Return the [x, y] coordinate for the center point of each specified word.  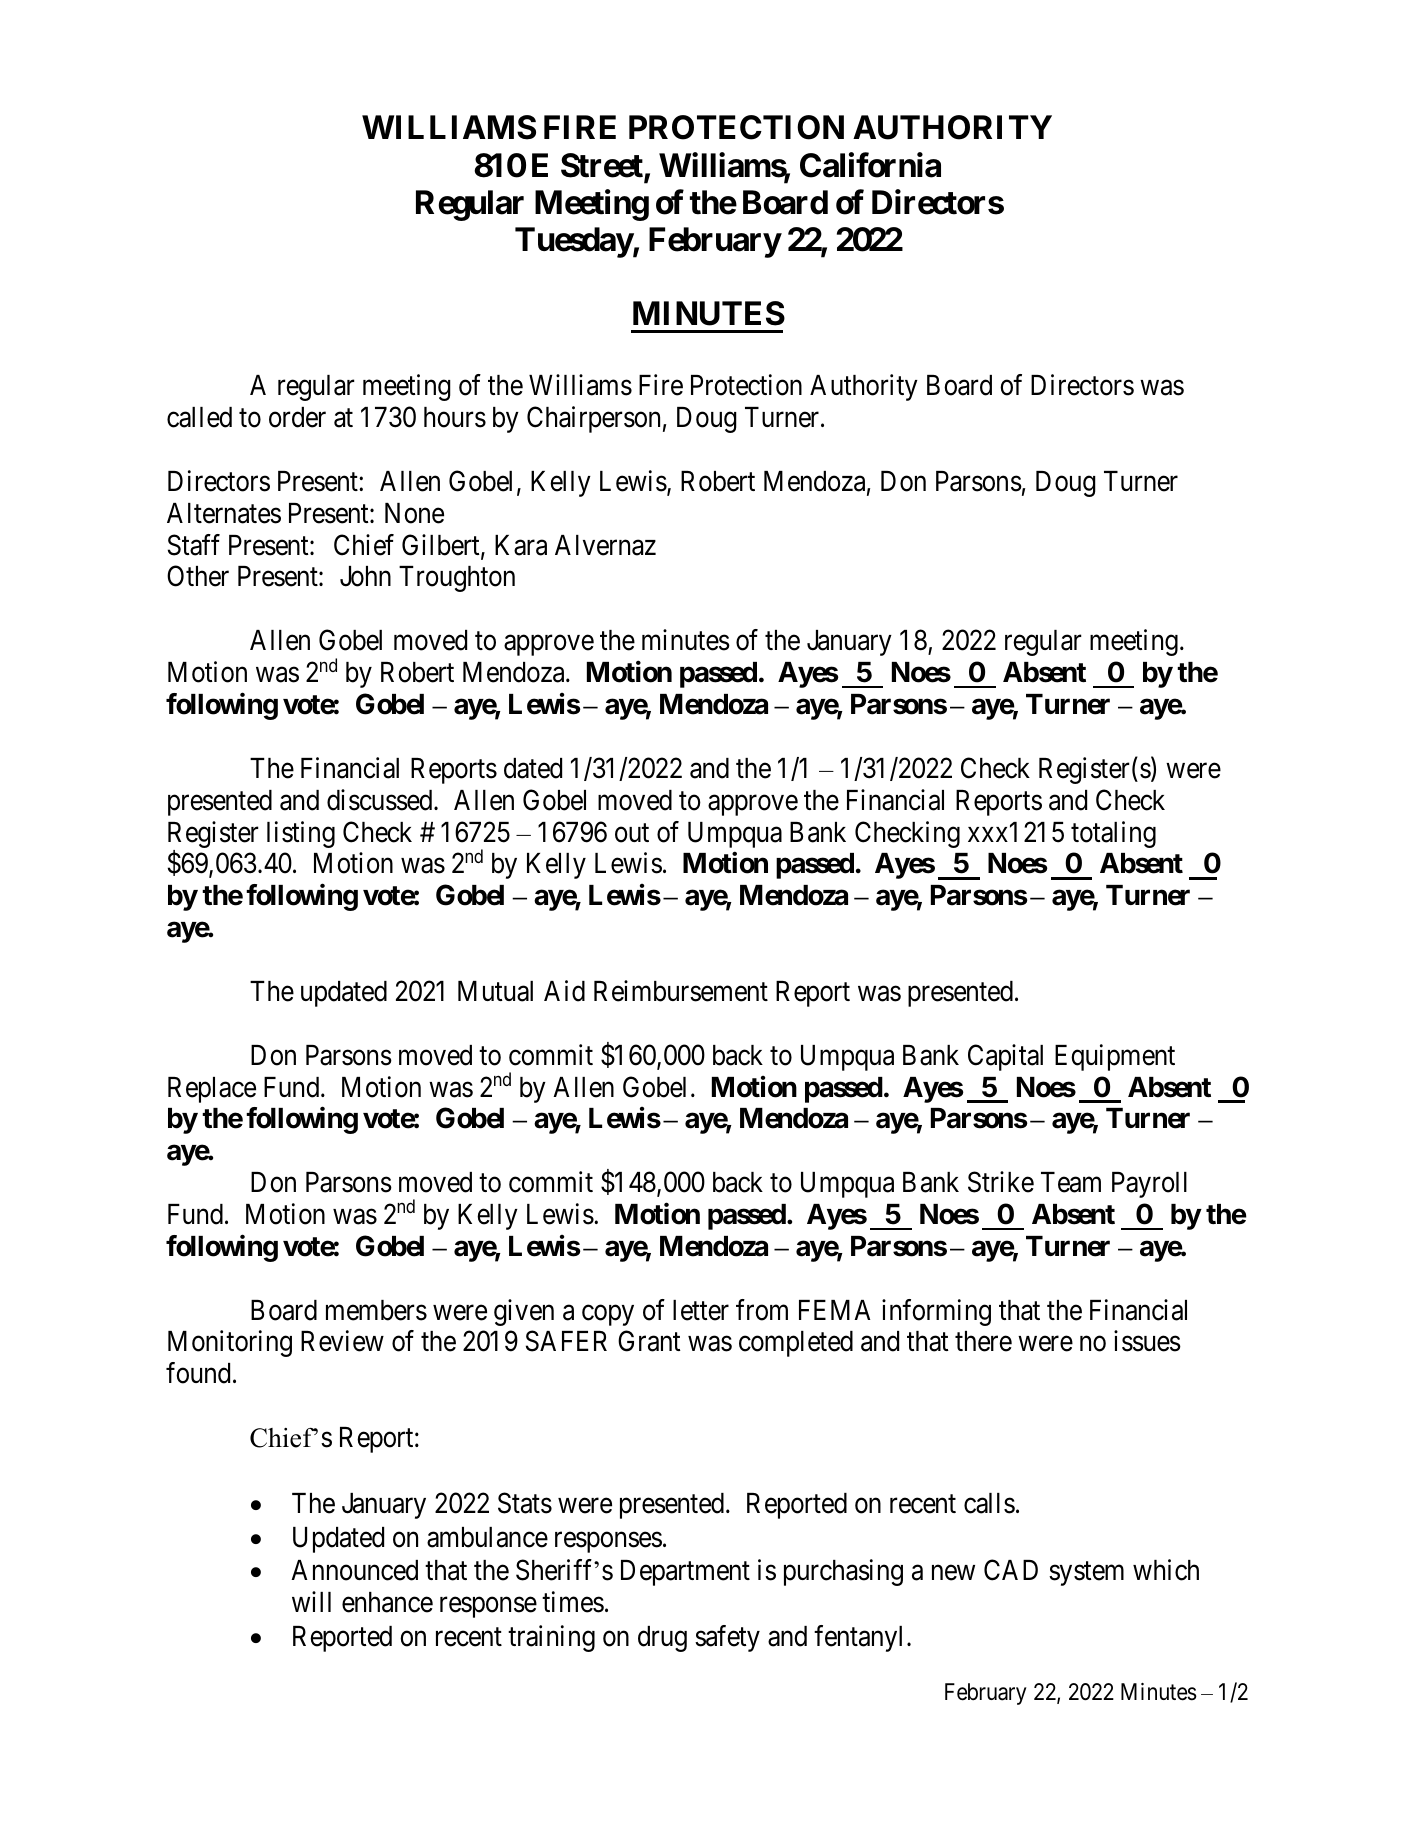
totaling [1113, 834]
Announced [354, 1570]
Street [603, 166]
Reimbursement [681, 991]
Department [685, 1573]
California [870, 165]
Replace [212, 1090]
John [365, 576]
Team [1071, 1182]
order [297, 417]
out [632, 833]
